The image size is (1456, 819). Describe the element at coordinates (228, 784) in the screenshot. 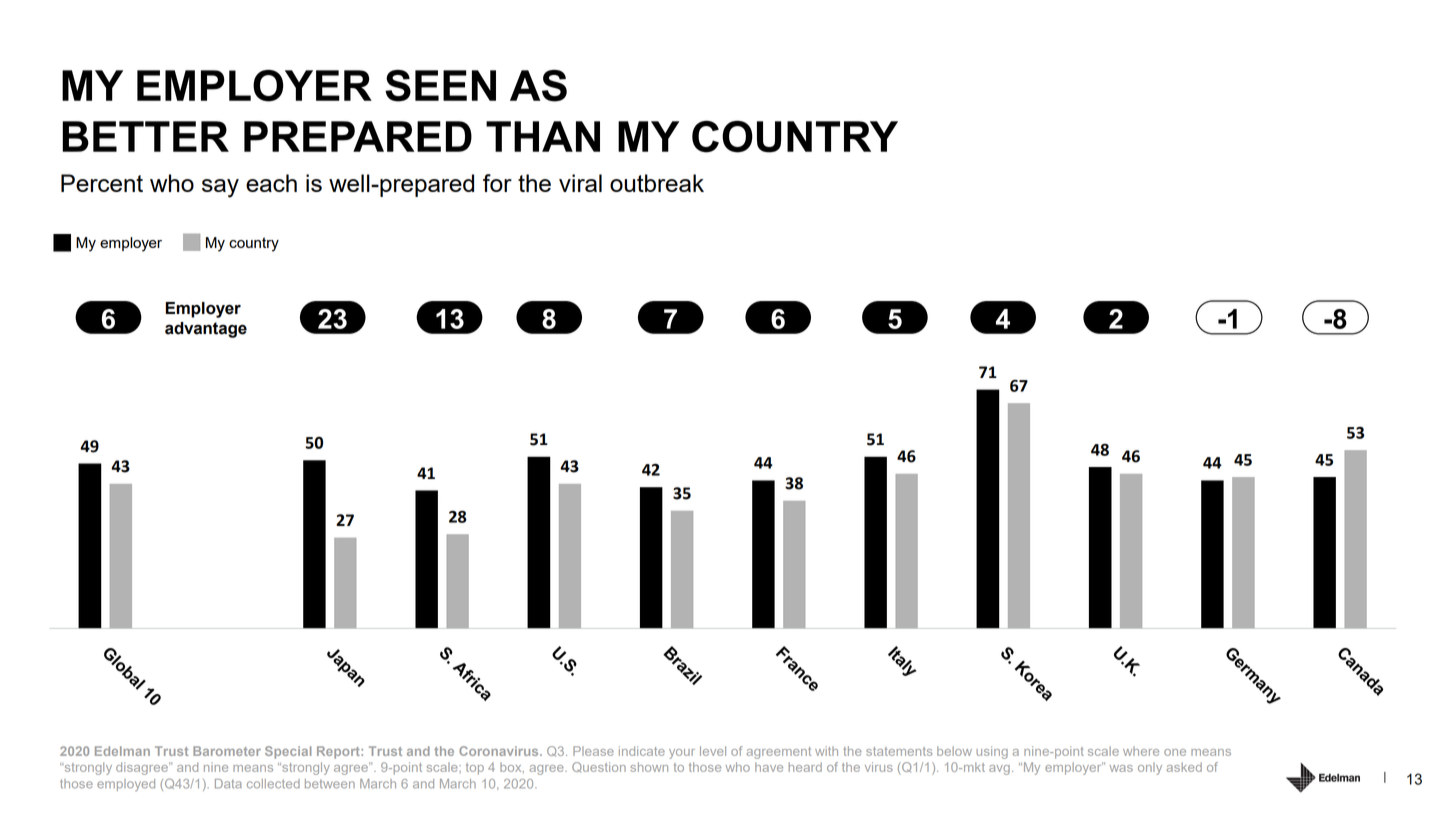

I see `Data` at that location.
